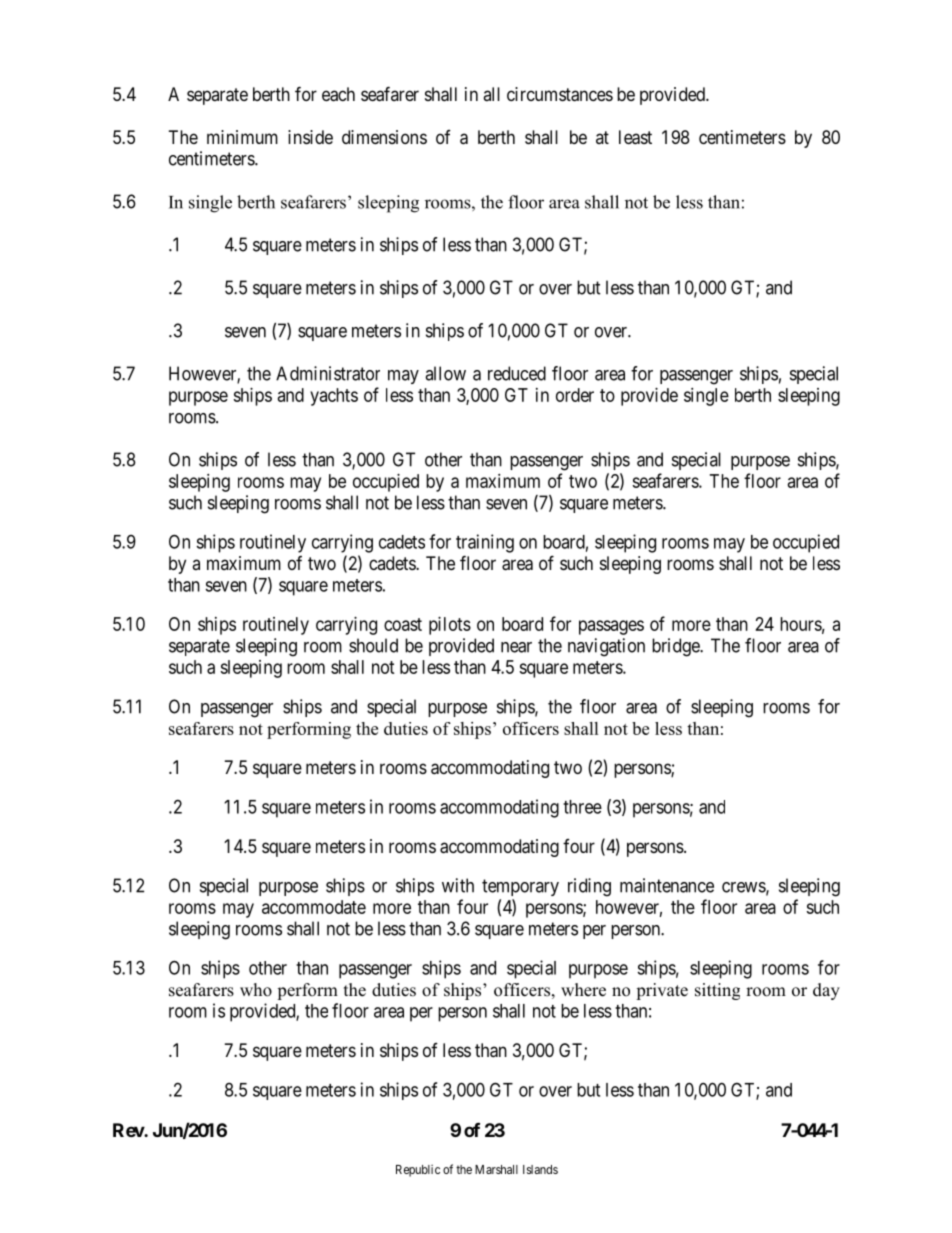 The height and width of the screenshot is (1233, 952). Describe the element at coordinates (314, 907) in the screenshot. I see `accommodate` at that location.
